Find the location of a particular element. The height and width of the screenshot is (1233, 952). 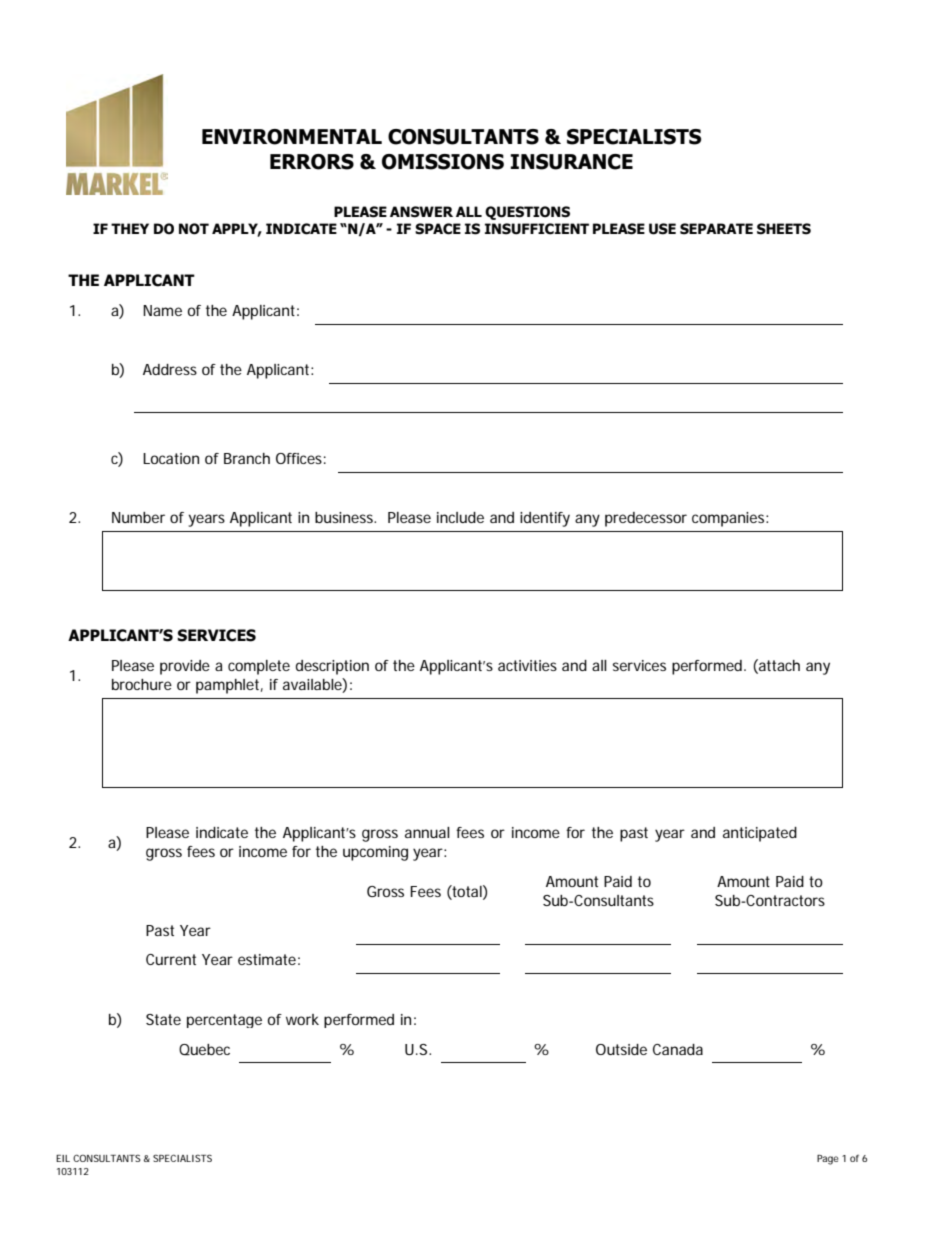

SEPARATE is located at coordinates (716, 229).
